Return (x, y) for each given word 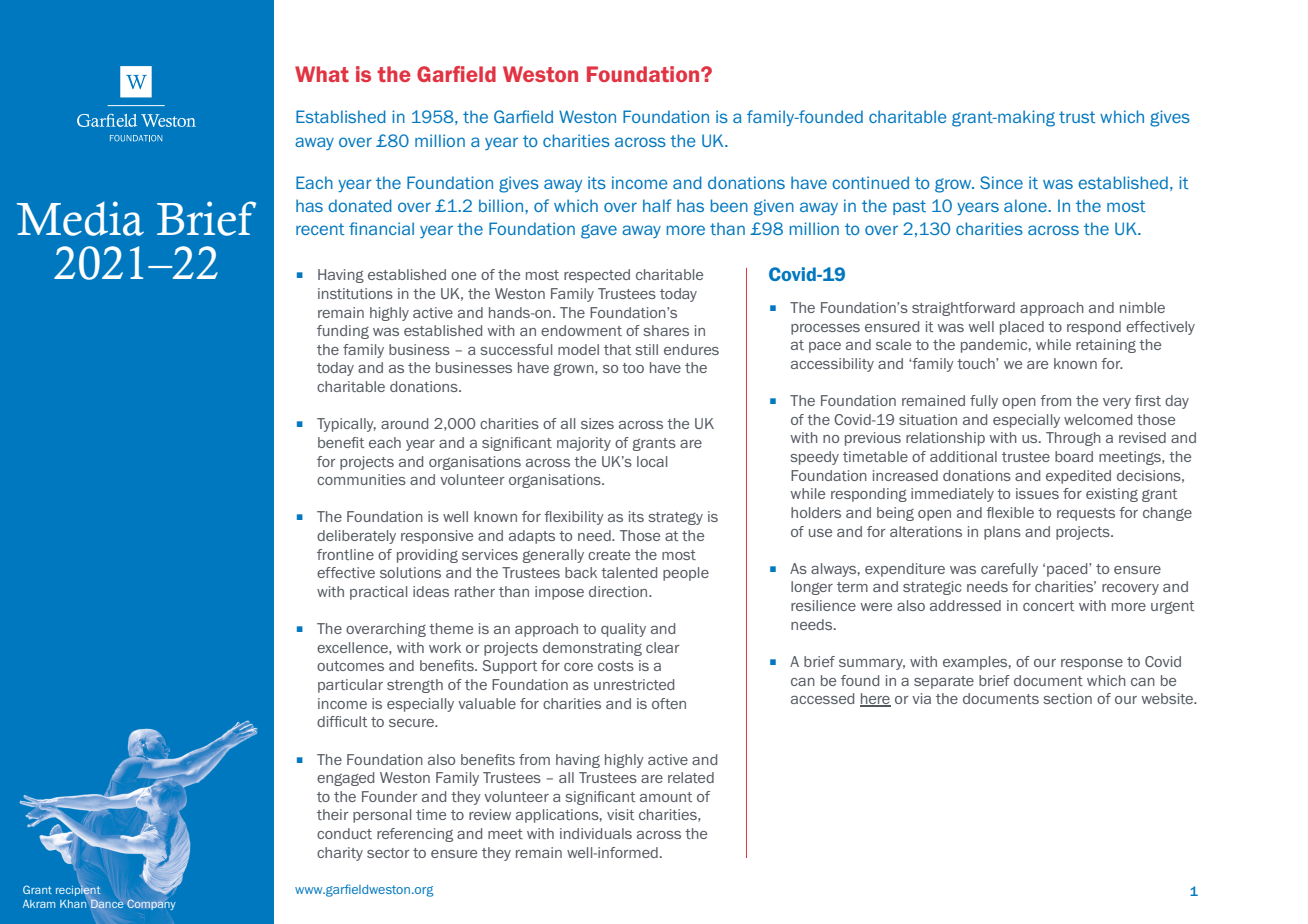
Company (151, 904)
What (322, 74)
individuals (596, 833)
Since (1001, 182)
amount (666, 797)
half (657, 205)
